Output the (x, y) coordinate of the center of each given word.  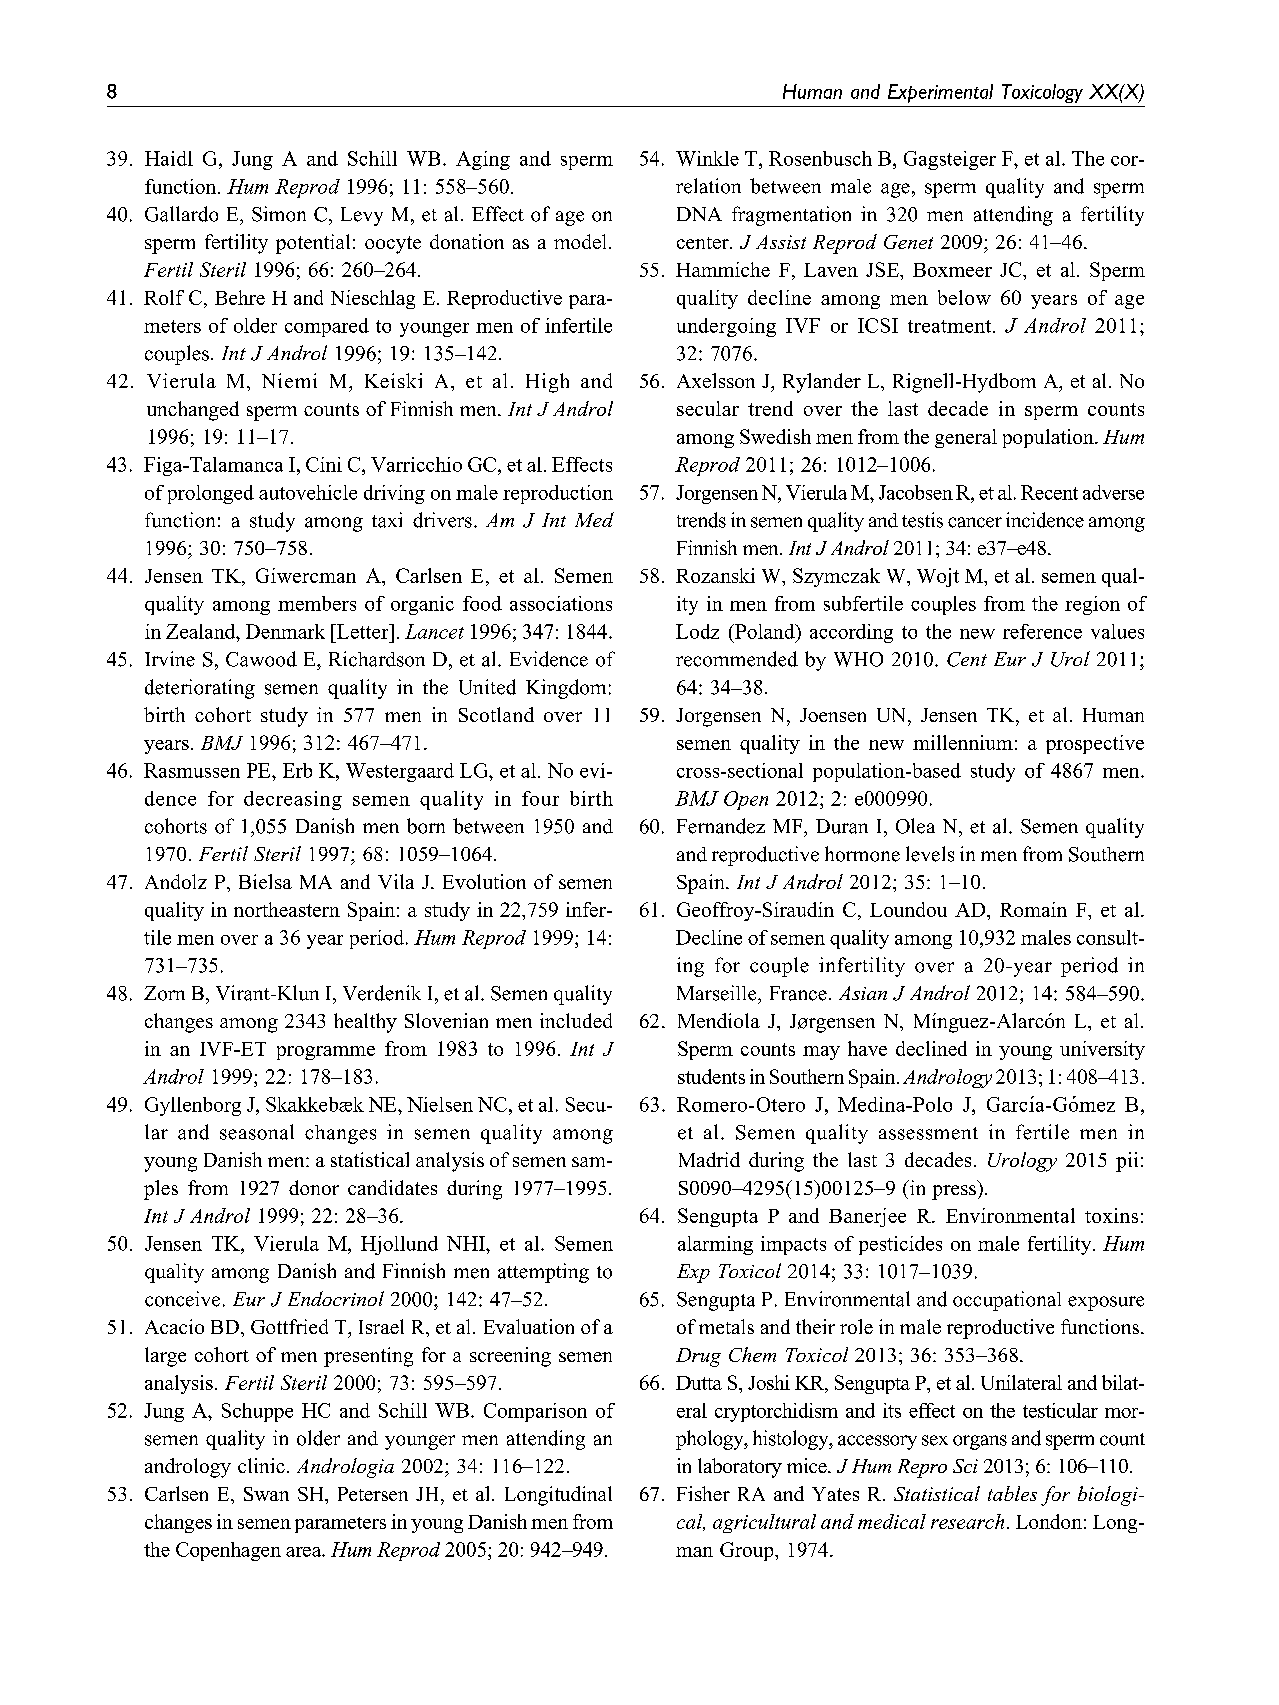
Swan (266, 1494)
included (576, 1020)
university (1102, 1050)
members (317, 603)
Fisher (703, 1493)
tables (1012, 1493)
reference (1042, 631)
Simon (279, 214)
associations (561, 603)
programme (326, 1053)
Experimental (940, 93)
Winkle (707, 158)
